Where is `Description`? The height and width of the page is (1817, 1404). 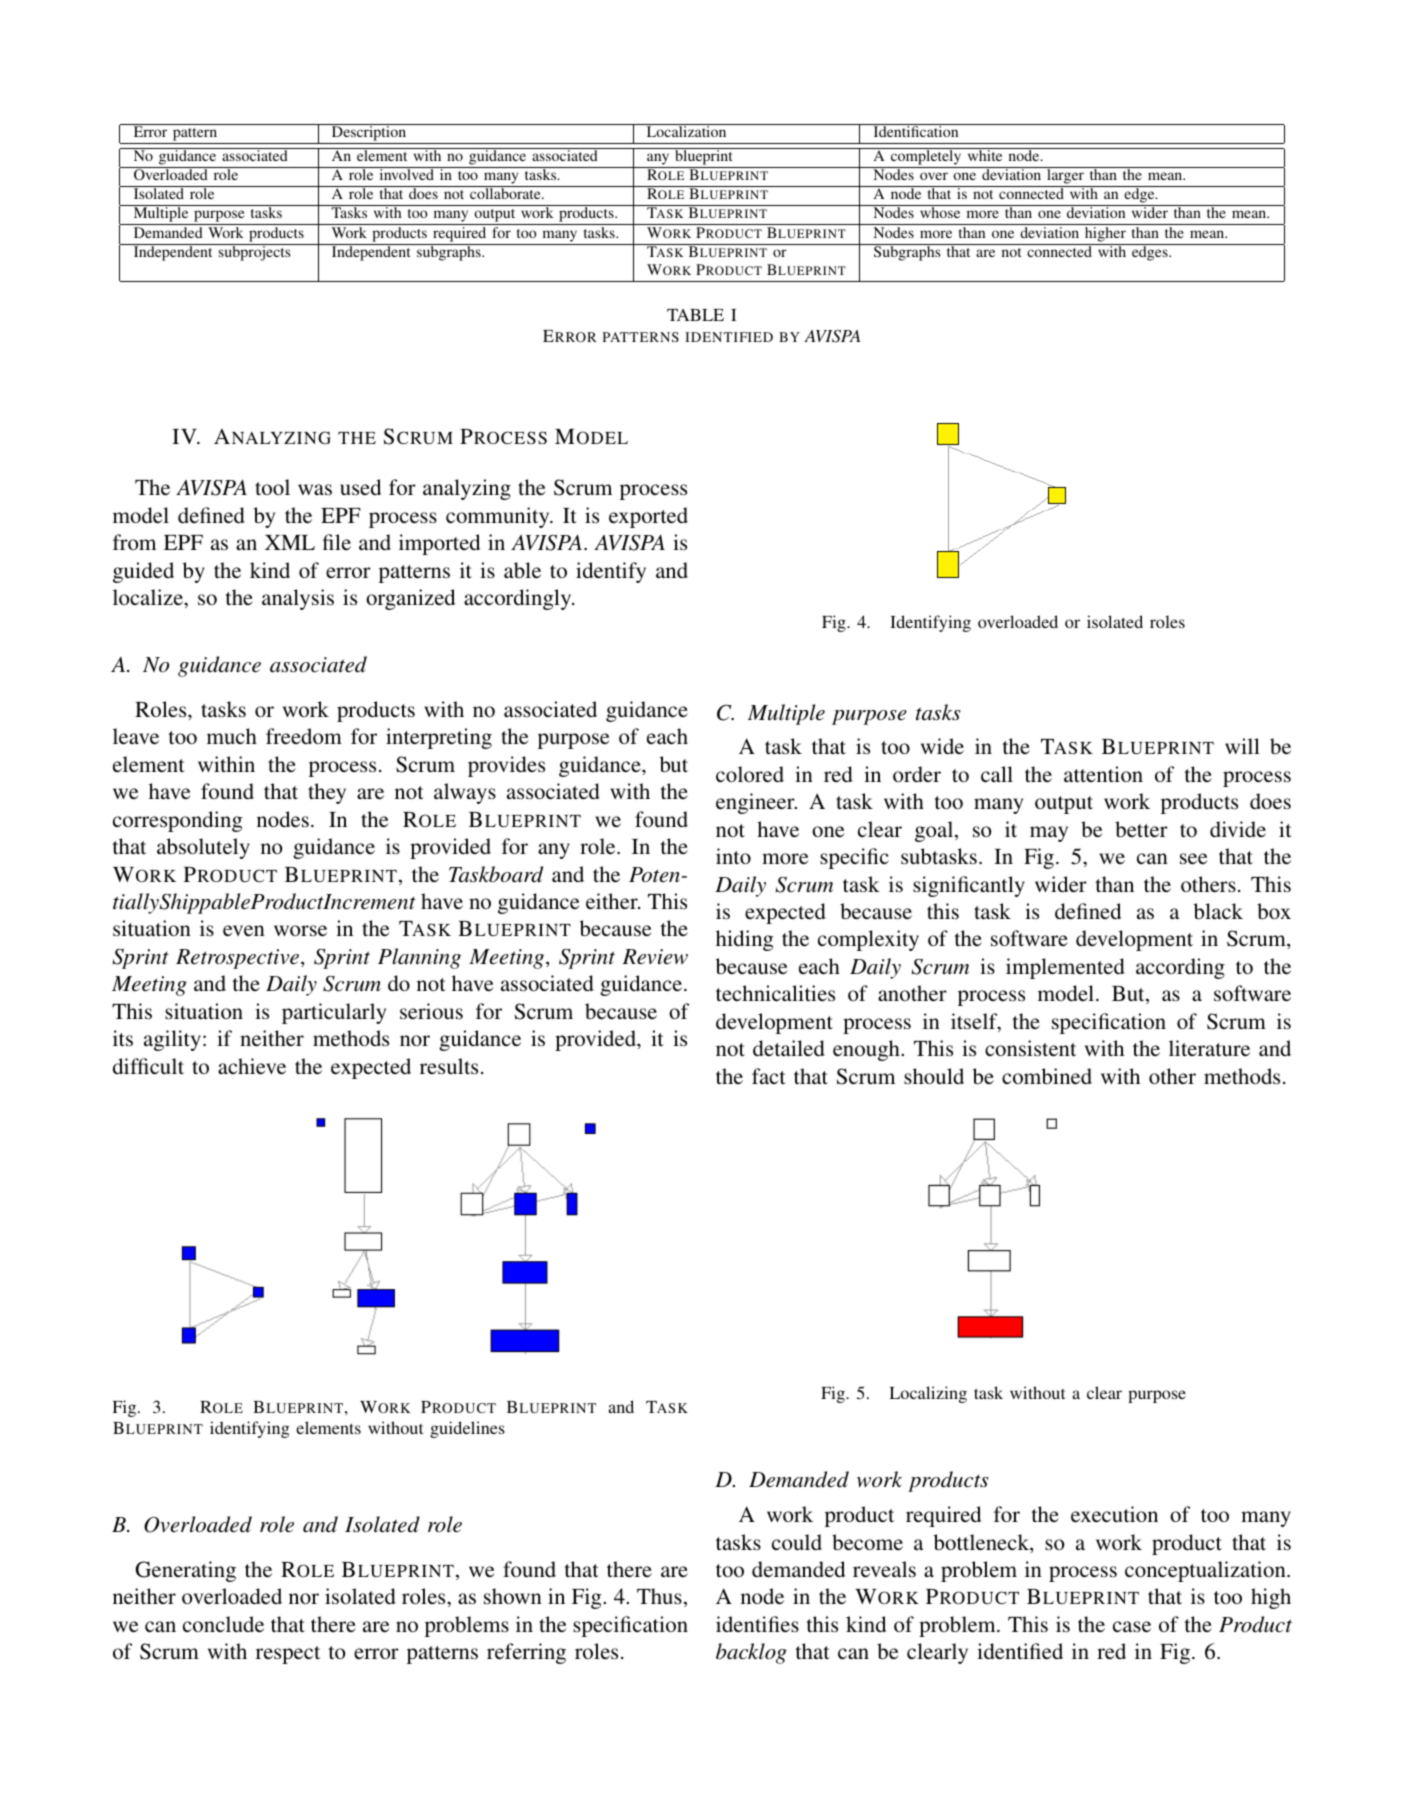
Description is located at coordinates (369, 134).
